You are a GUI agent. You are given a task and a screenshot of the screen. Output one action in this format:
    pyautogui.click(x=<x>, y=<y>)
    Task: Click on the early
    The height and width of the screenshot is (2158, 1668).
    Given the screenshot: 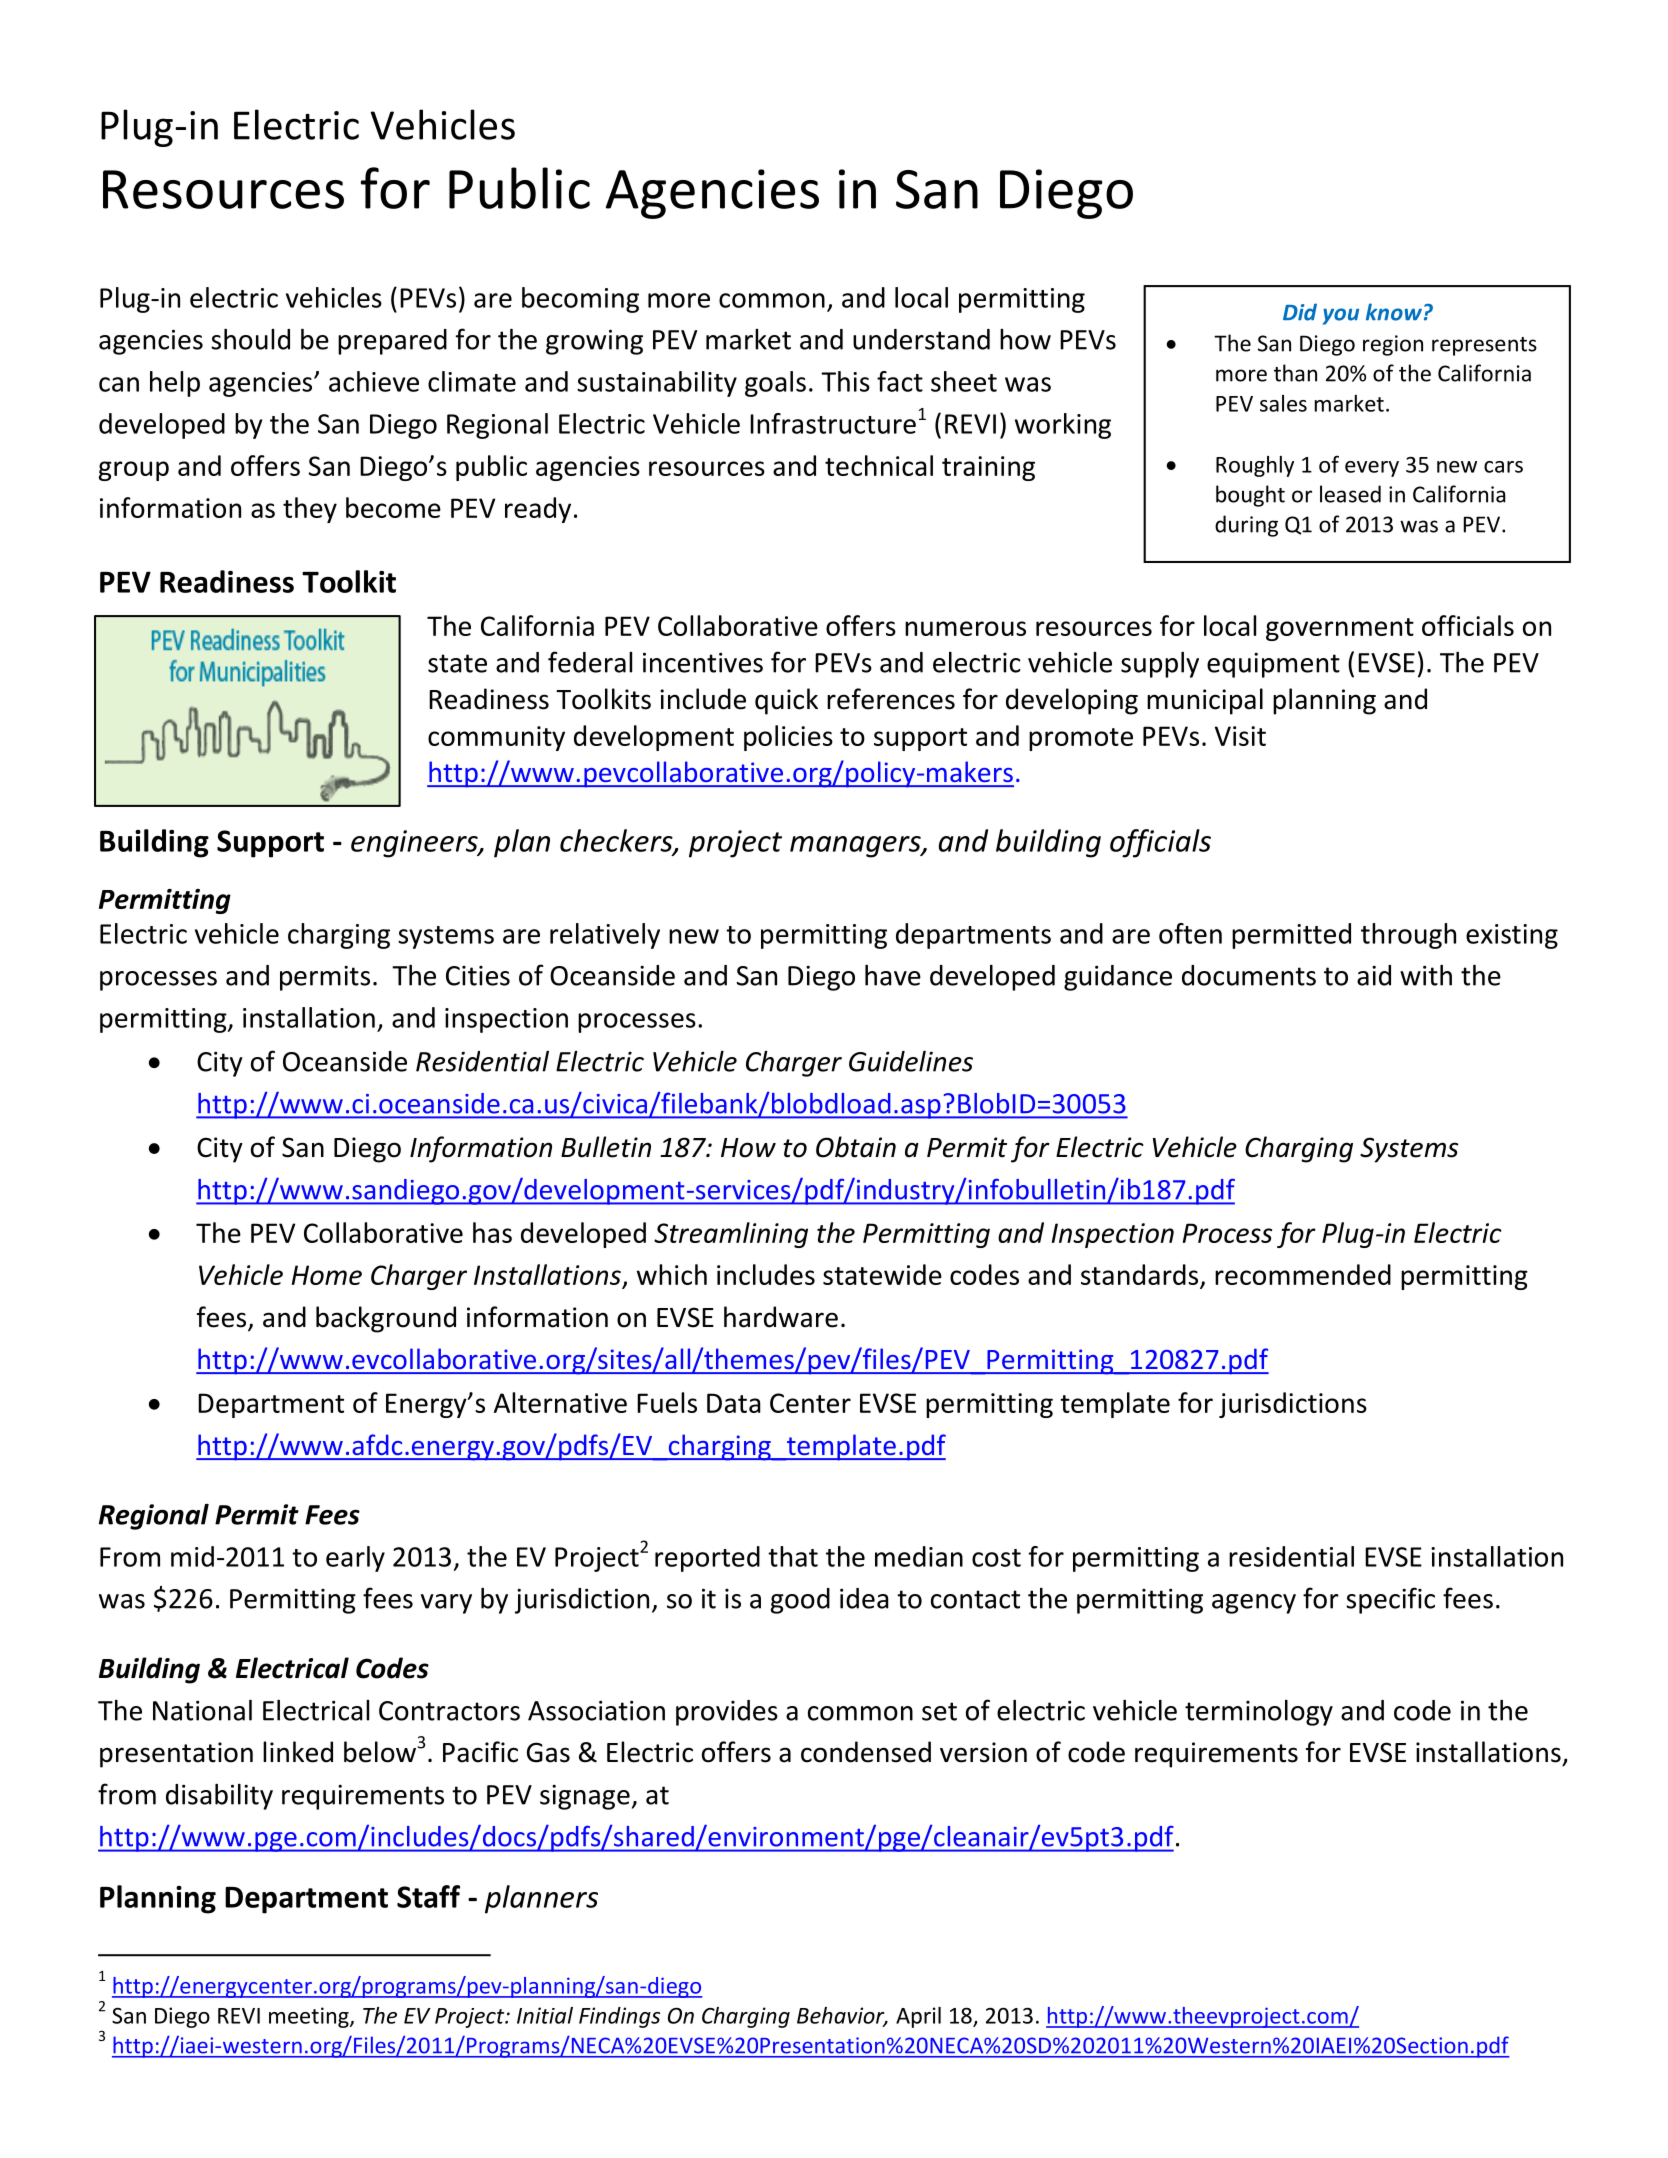 What is the action you would take?
    pyautogui.click(x=355, y=1559)
